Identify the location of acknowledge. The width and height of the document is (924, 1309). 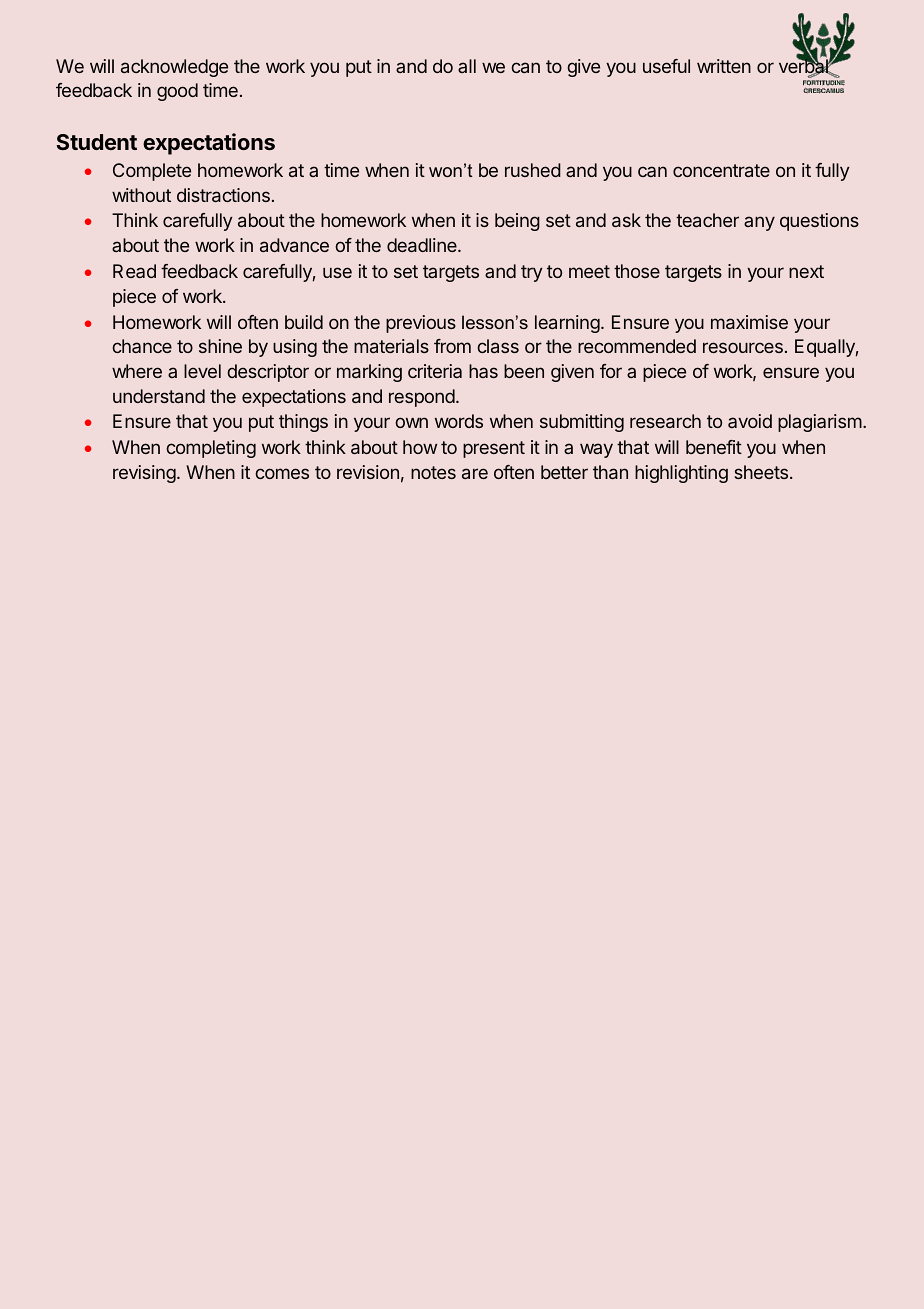
(174, 68).
